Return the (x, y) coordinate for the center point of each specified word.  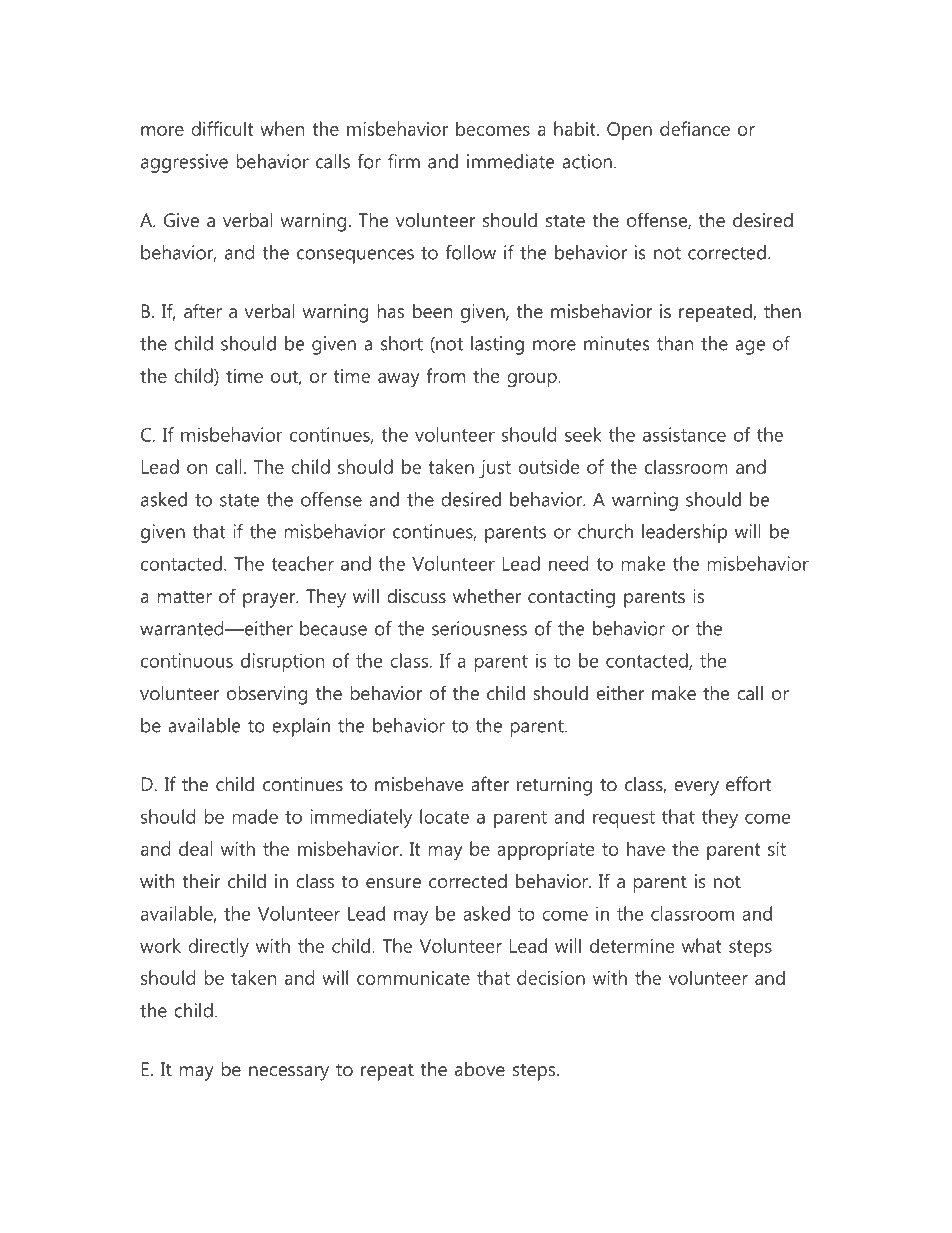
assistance (684, 434)
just (495, 469)
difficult (222, 128)
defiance (695, 128)
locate (444, 816)
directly (218, 947)
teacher (302, 563)
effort (748, 783)
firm (404, 161)
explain (301, 727)
